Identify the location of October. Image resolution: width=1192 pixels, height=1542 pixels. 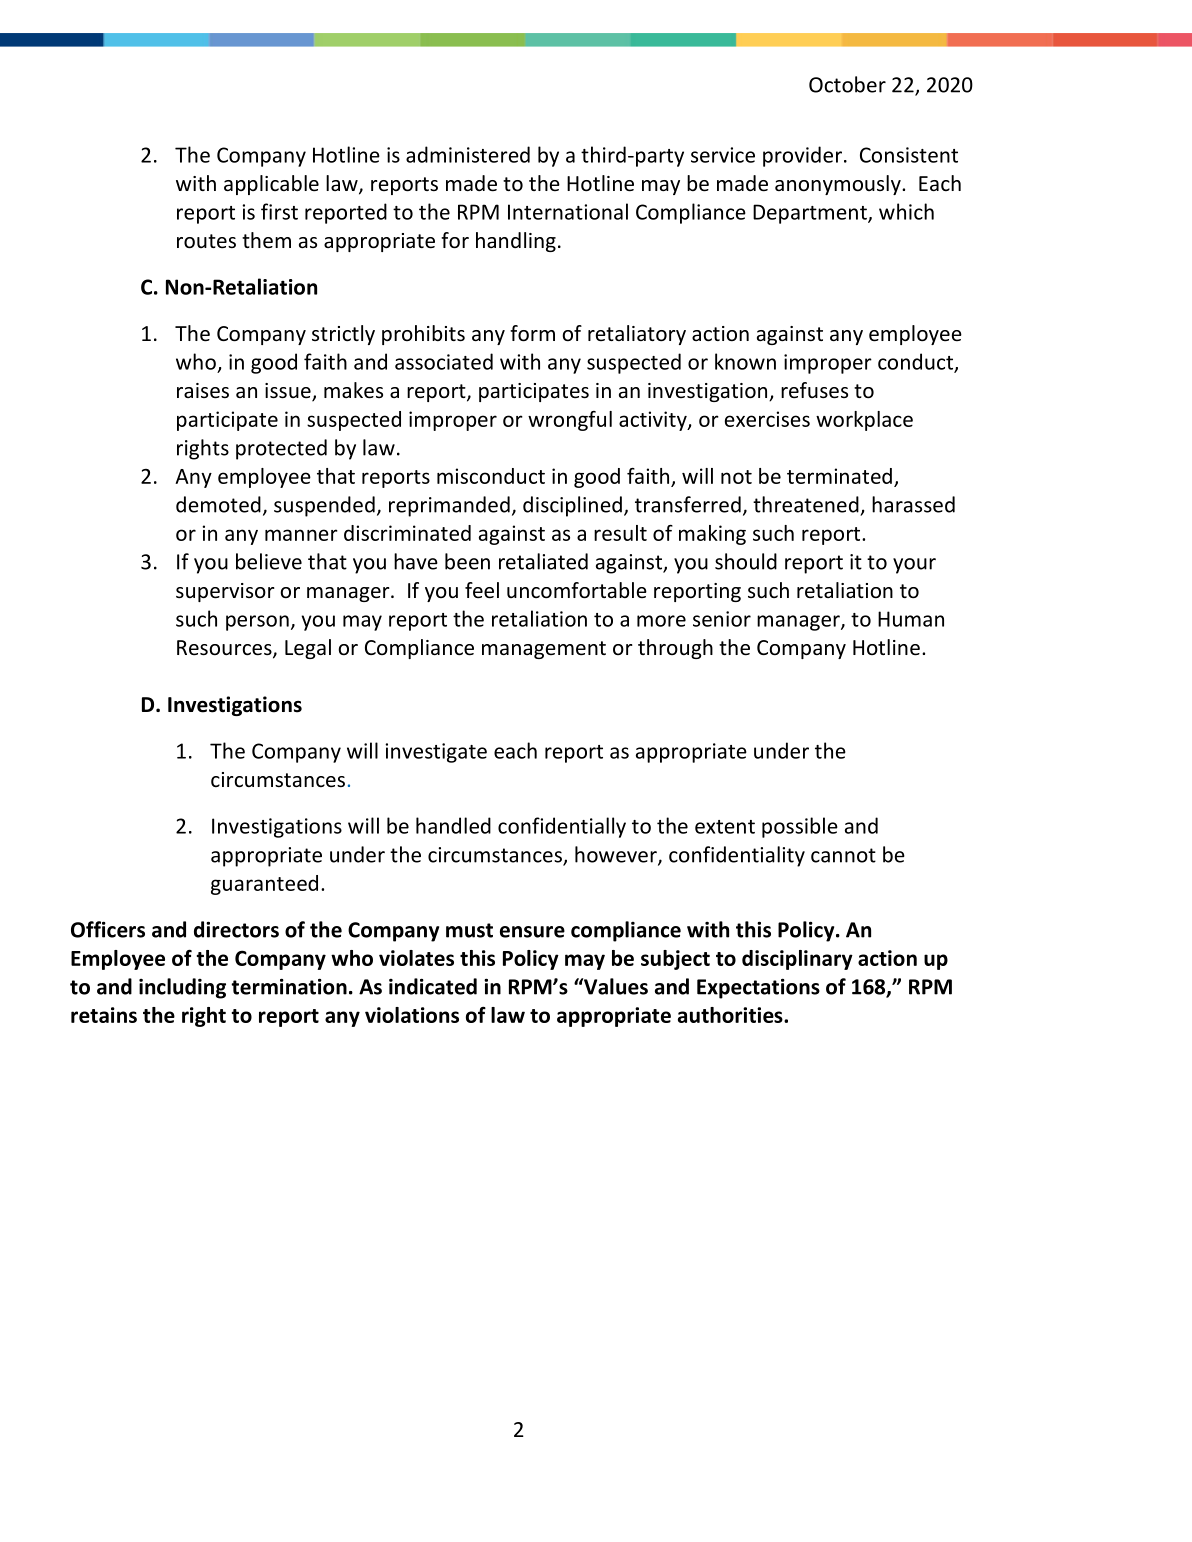
(847, 84).
